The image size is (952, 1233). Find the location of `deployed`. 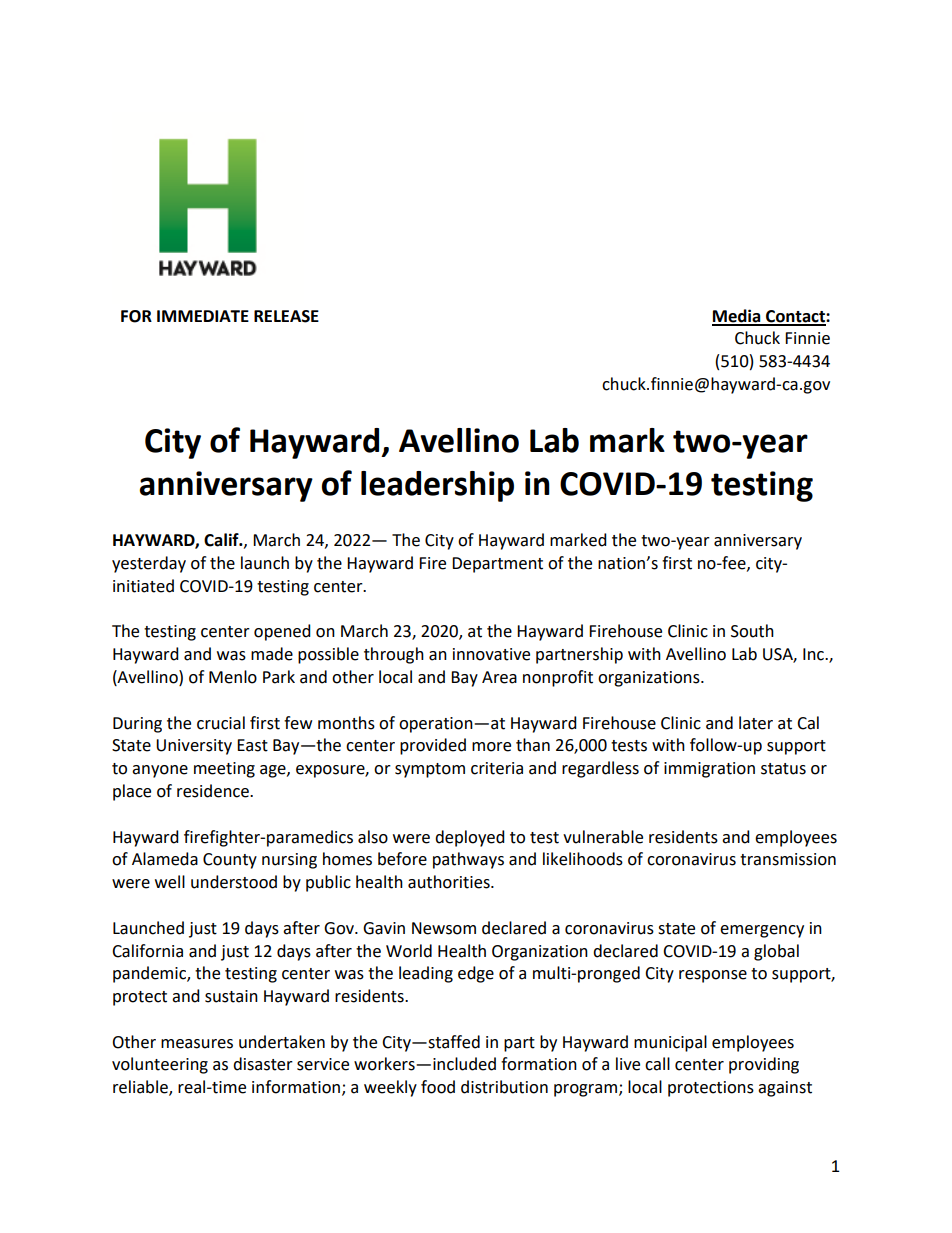

deployed is located at coordinates (470, 838).
